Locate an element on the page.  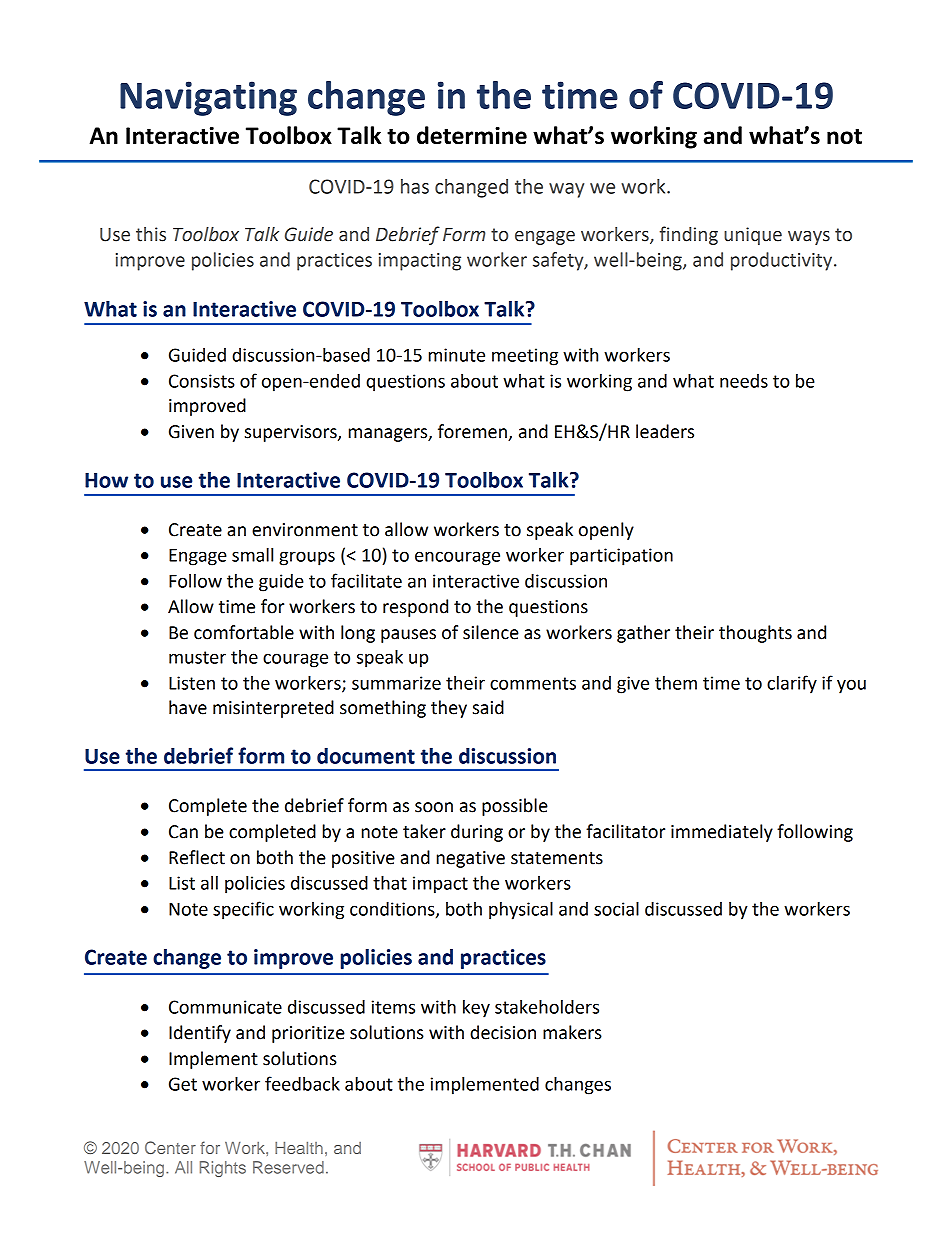
unique is located at coordinates (753, 236).
